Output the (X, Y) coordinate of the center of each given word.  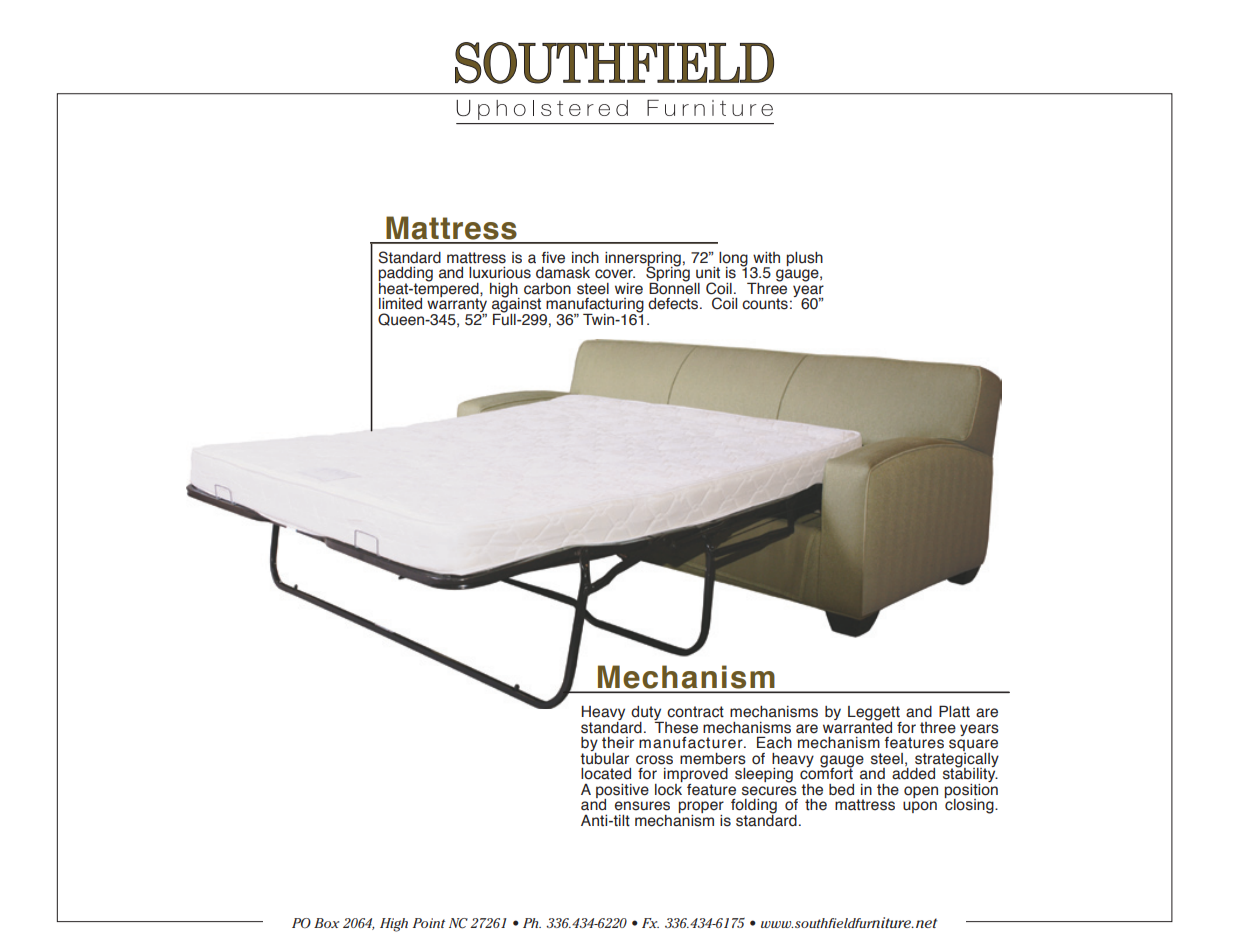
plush (804, 259)
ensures (642, 806)
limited (400, 304)
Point (429, 923)
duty (647, 714)
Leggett (875, 714)
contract (695, 712)
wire (629, 289)
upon (920, 807)
